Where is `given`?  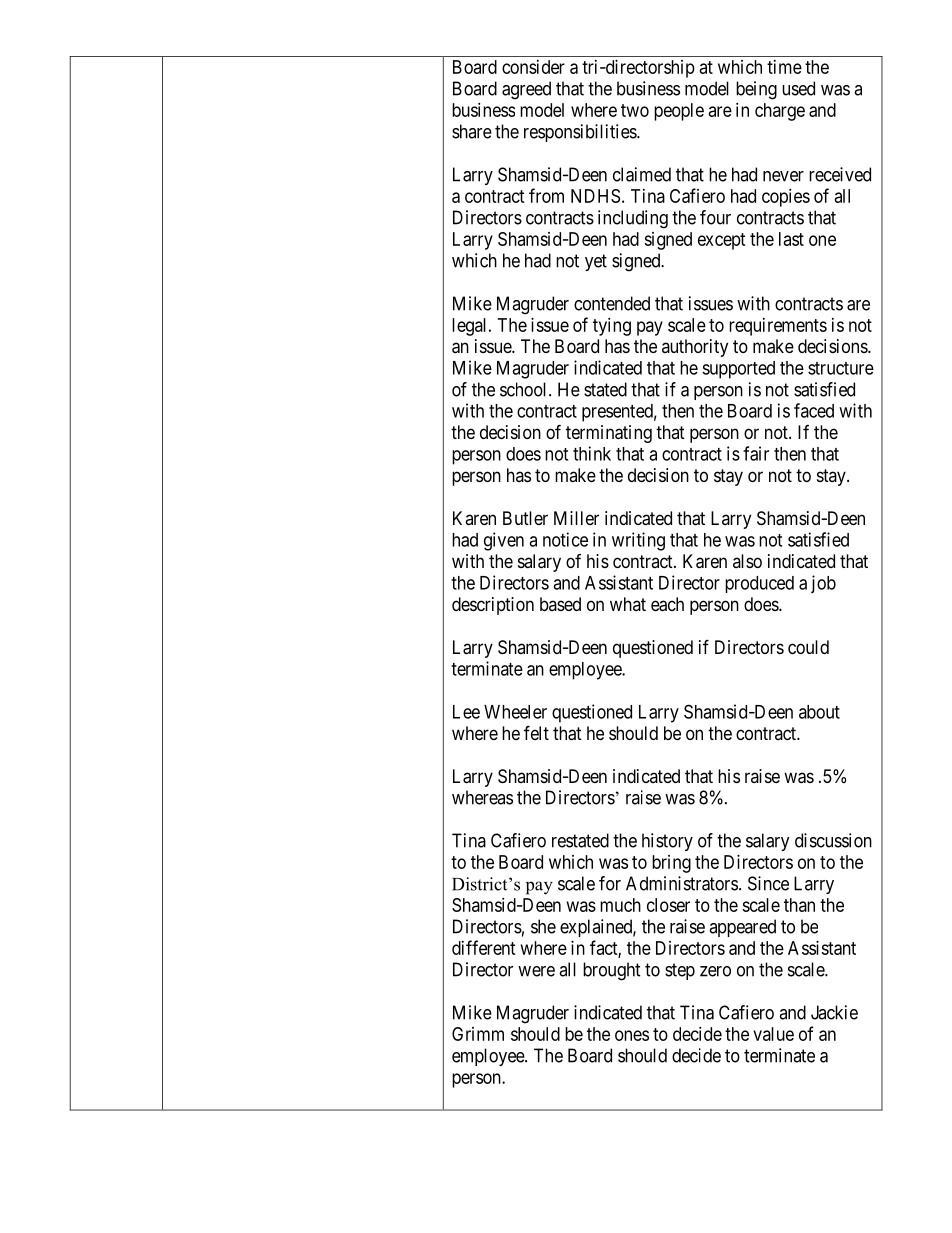 given is located at coordinates (504, 541).
